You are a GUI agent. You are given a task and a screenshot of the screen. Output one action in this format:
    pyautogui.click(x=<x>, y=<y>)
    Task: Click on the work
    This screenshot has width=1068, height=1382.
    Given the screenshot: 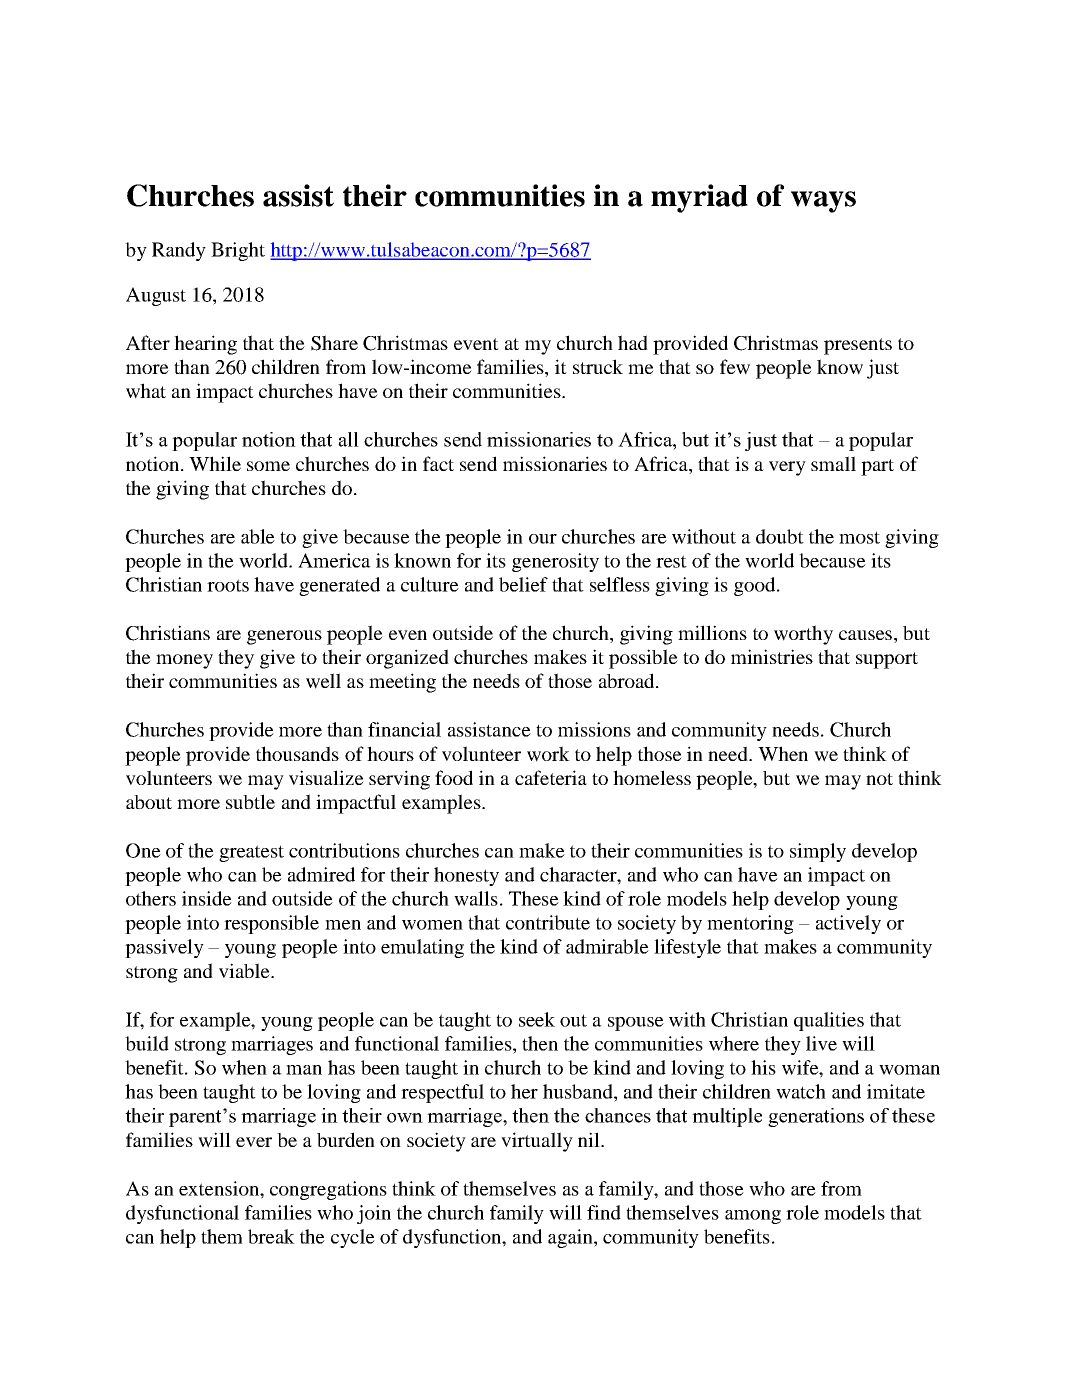 What is the action you would take?
    pyautogui.click(x=548, y=754)
